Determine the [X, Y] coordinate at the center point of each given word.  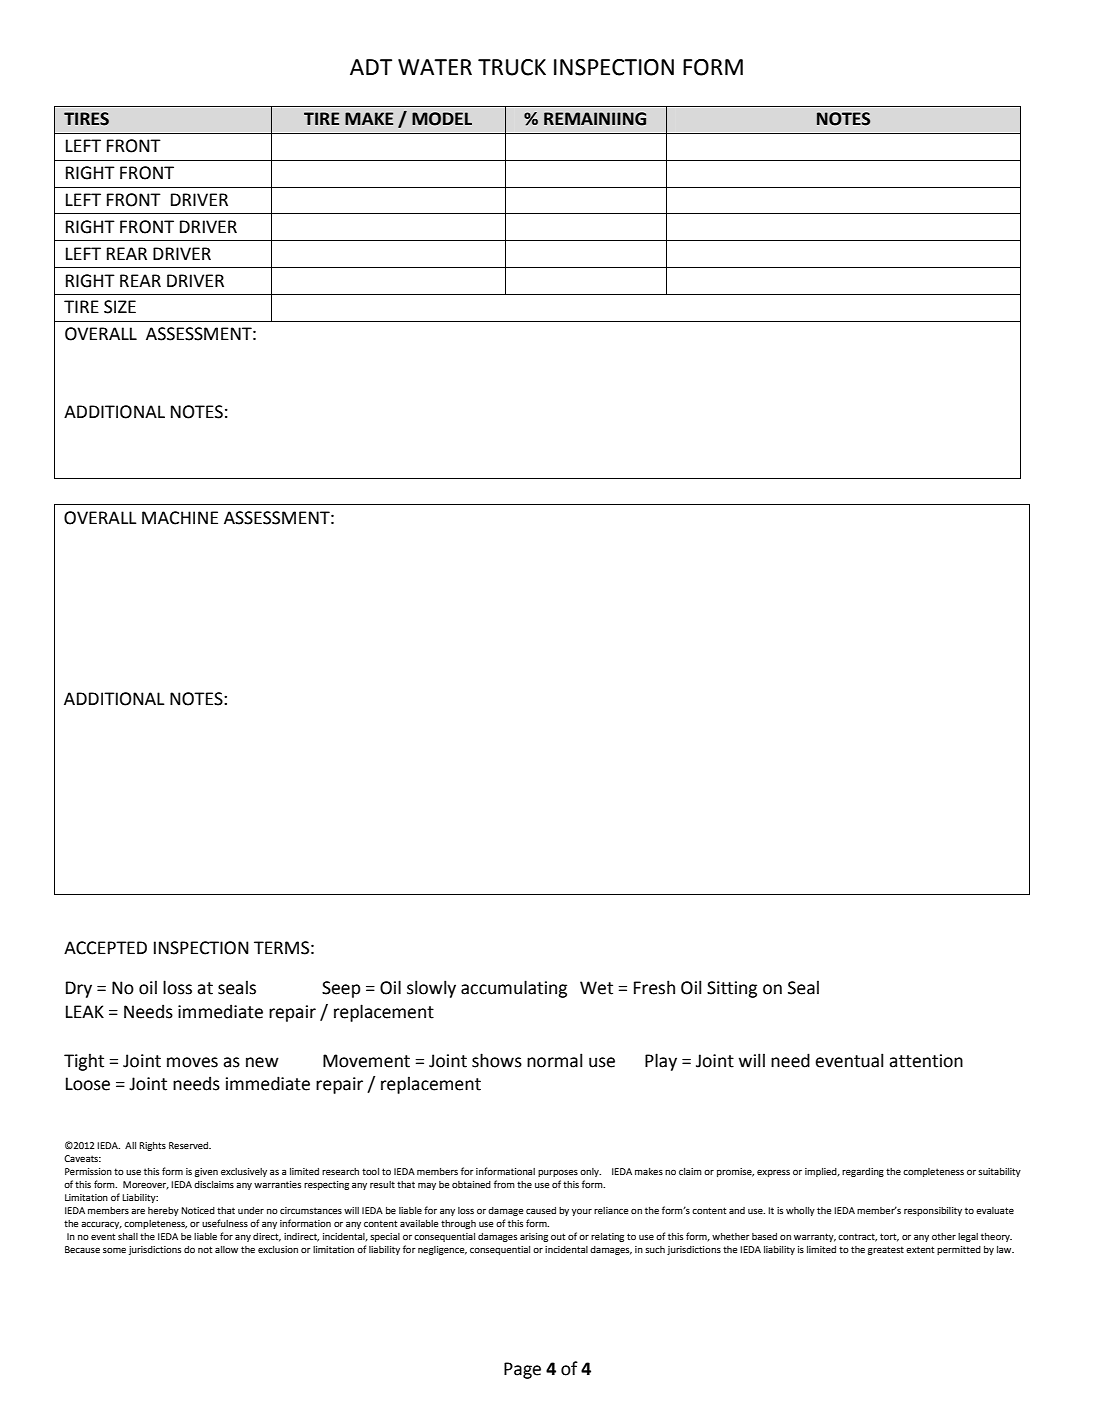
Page [522, 1370]
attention [926, 1061]
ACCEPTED [105, 948]
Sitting [732, 989]
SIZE [120, 307]
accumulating [514, 989]
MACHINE [180, 518]
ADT [371, 67]
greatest [886, 1250]
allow [226, 1249]
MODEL [442, 119]
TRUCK [512, 67]
